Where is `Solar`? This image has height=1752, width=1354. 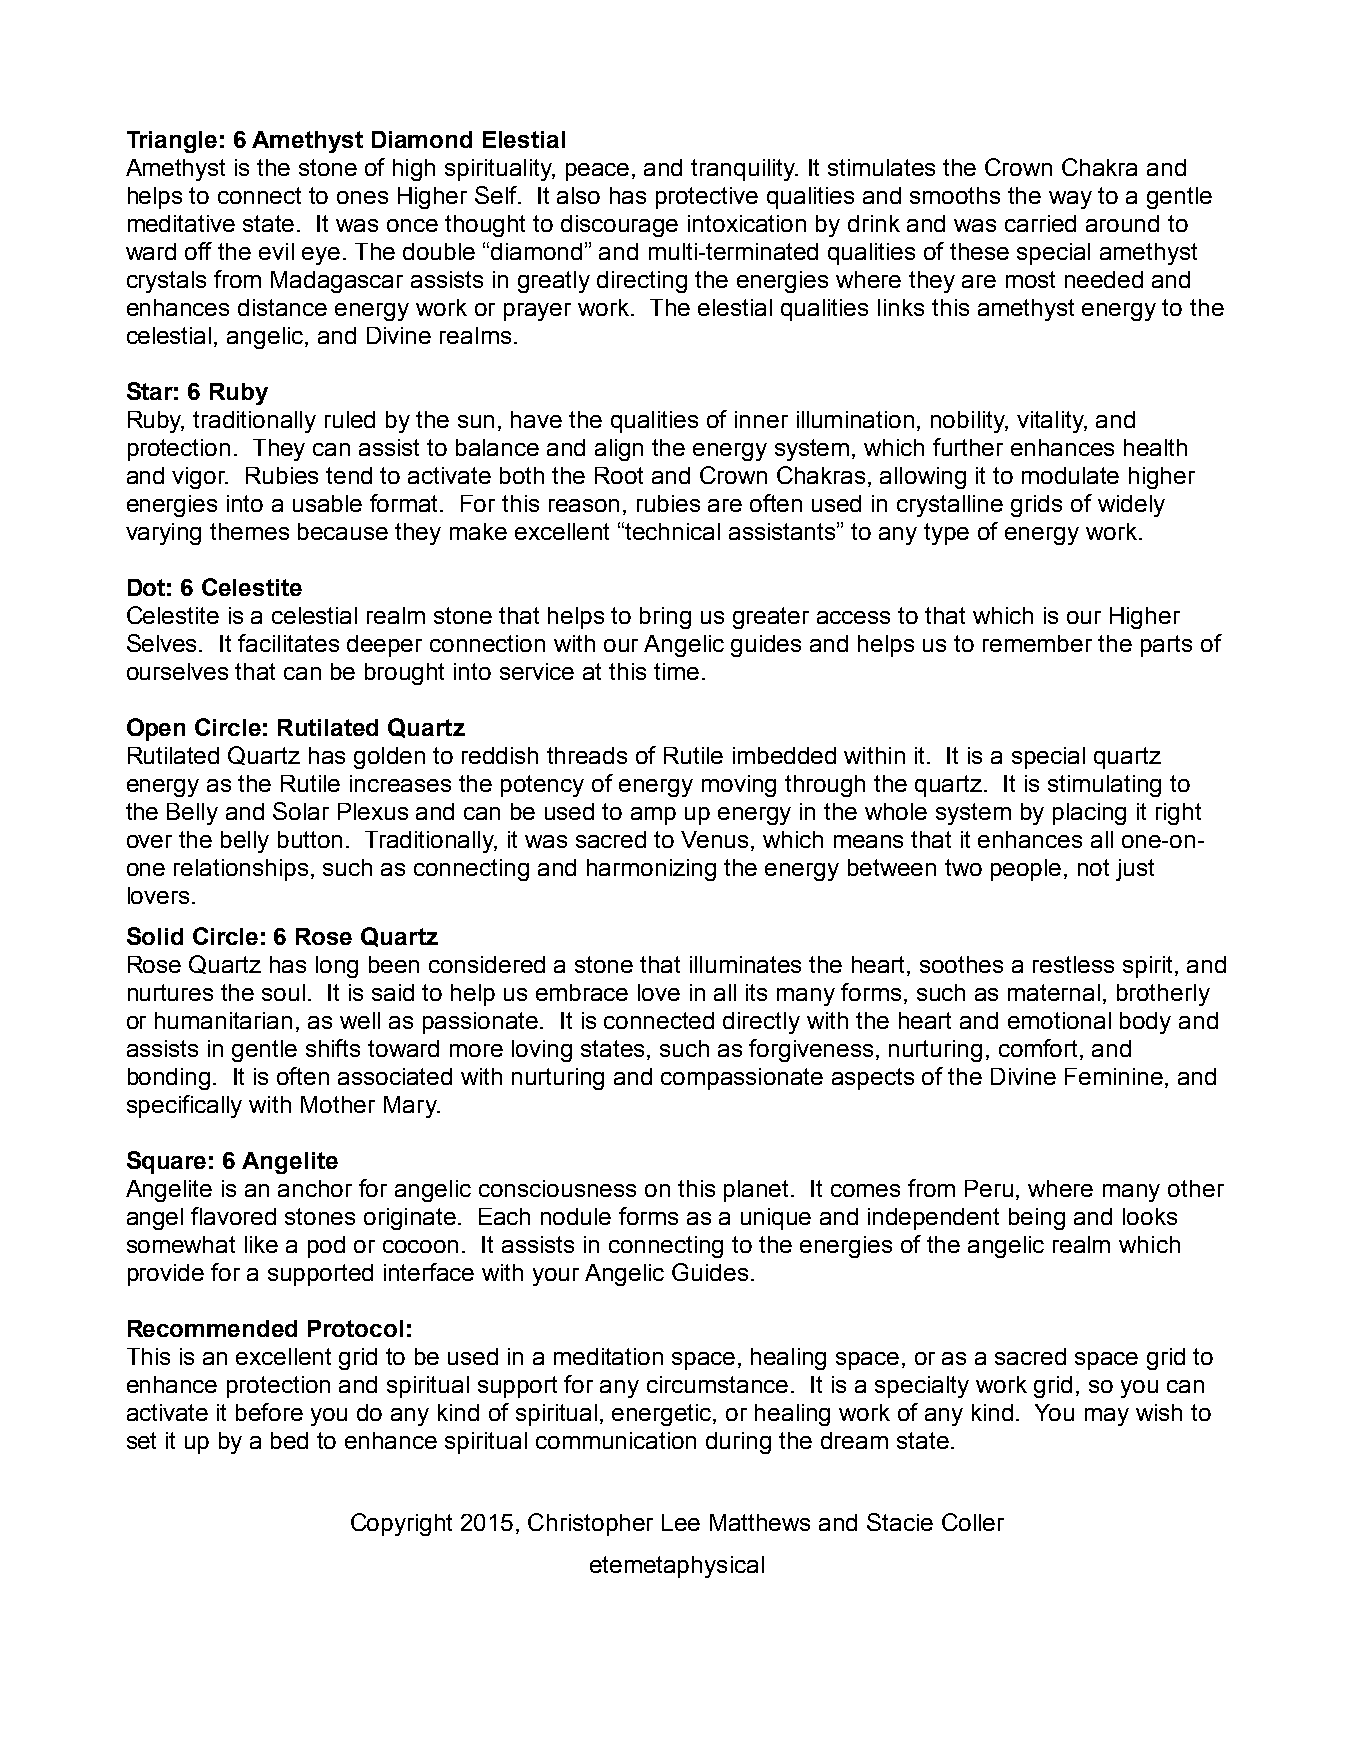 Solar is located at coordinates (301, 811).
